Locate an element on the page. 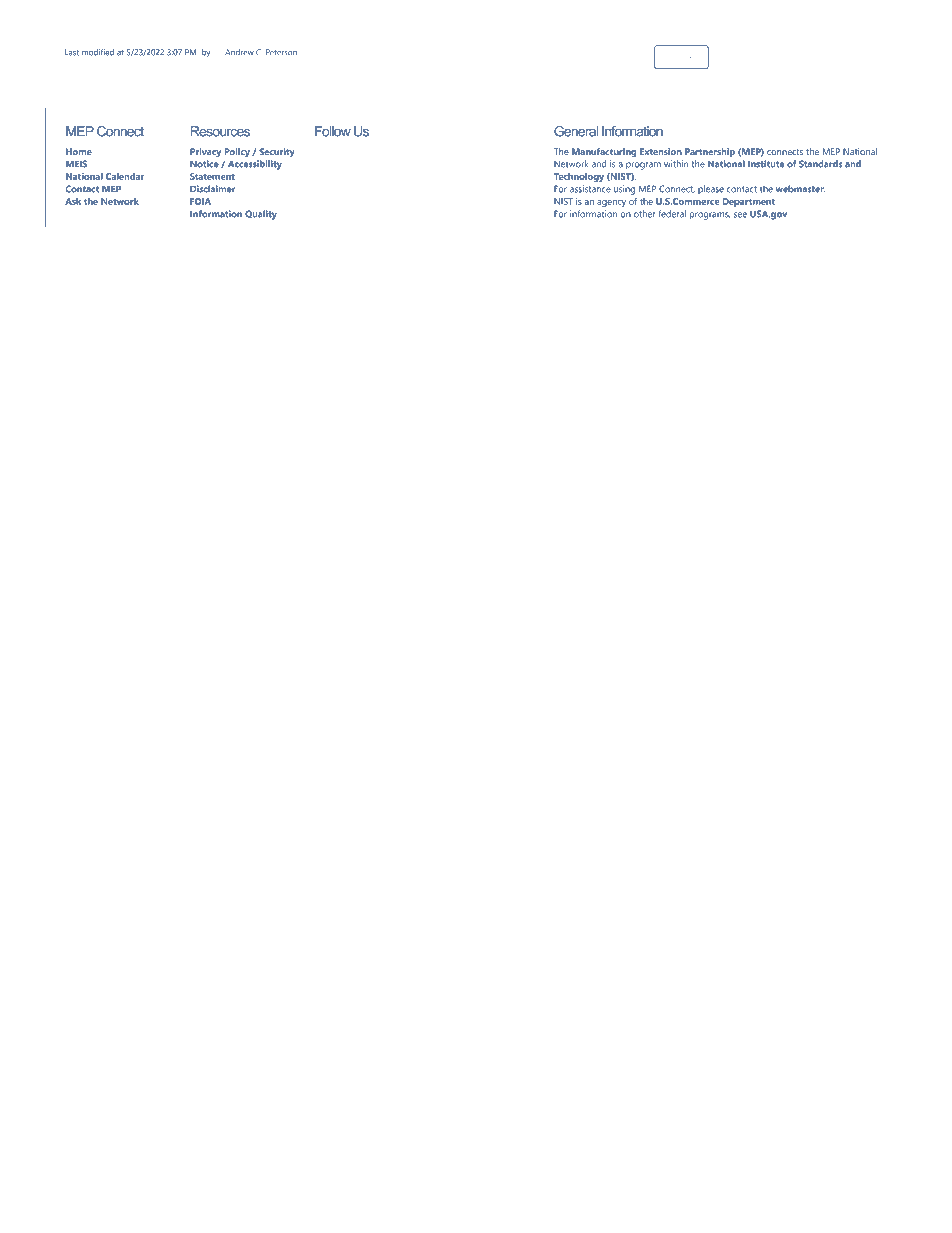 The width and height of the document is (952, 1233). Technology is located at coordinates (579, 177).
